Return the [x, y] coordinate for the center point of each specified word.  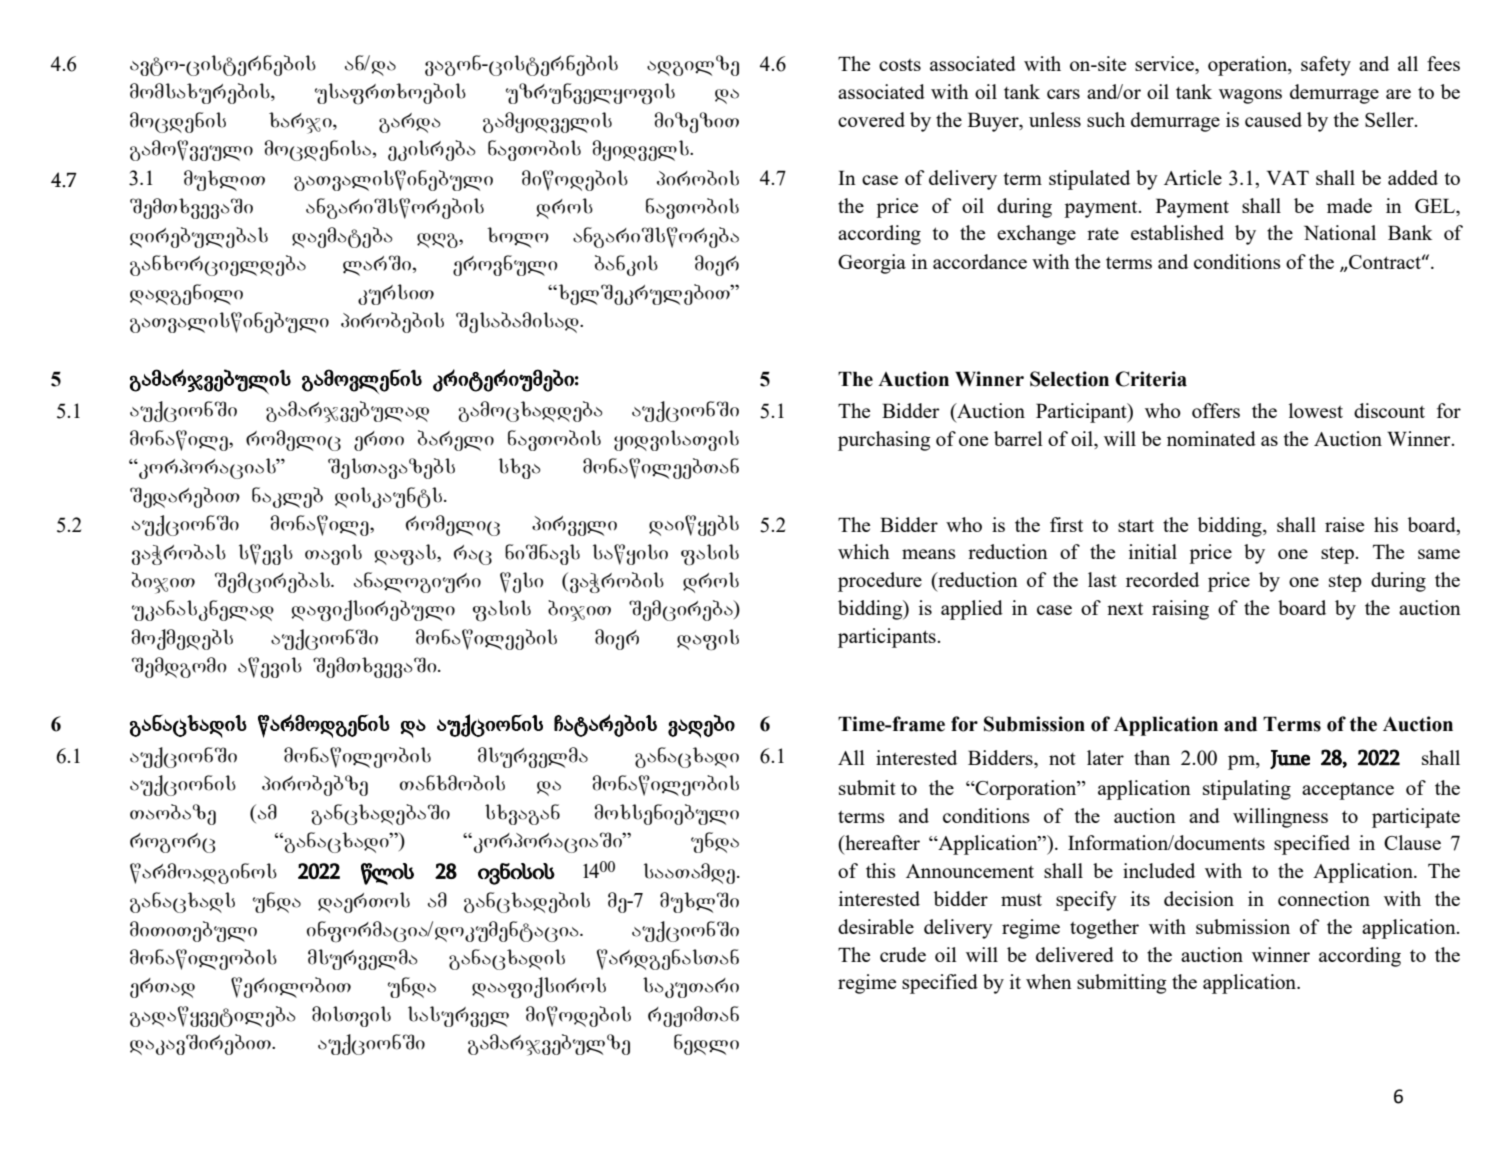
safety [1326, 66]
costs [900, 65]
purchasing [884, 441]
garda [409, 123]
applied [972, 610]
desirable [876, 926]
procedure [880, 582]
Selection [1069, 379]
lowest [1316, 410]
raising [1180, 610]
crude [903, 954]
